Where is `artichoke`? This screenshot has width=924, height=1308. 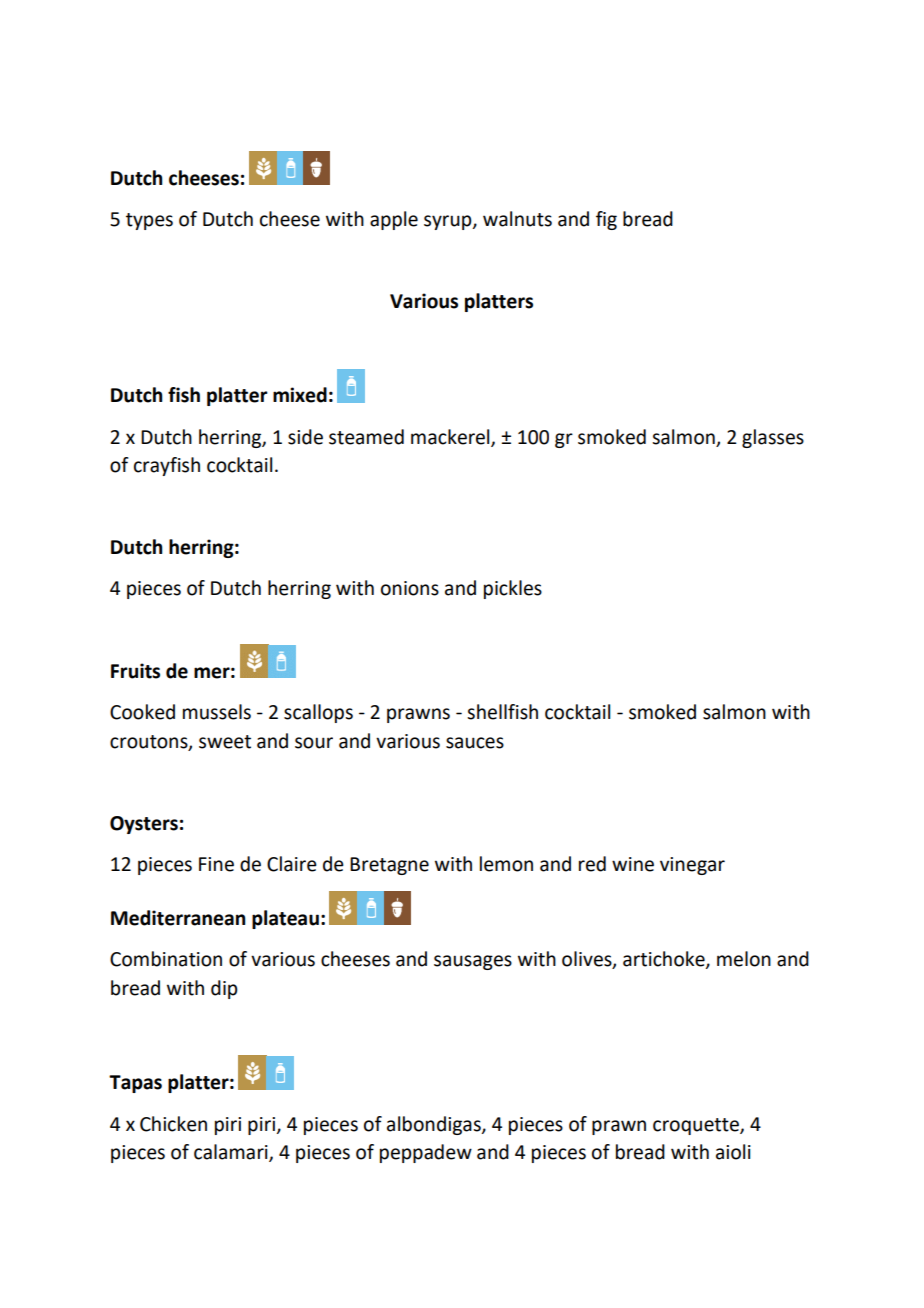
artichoke is located at coordinates (665, 960).
